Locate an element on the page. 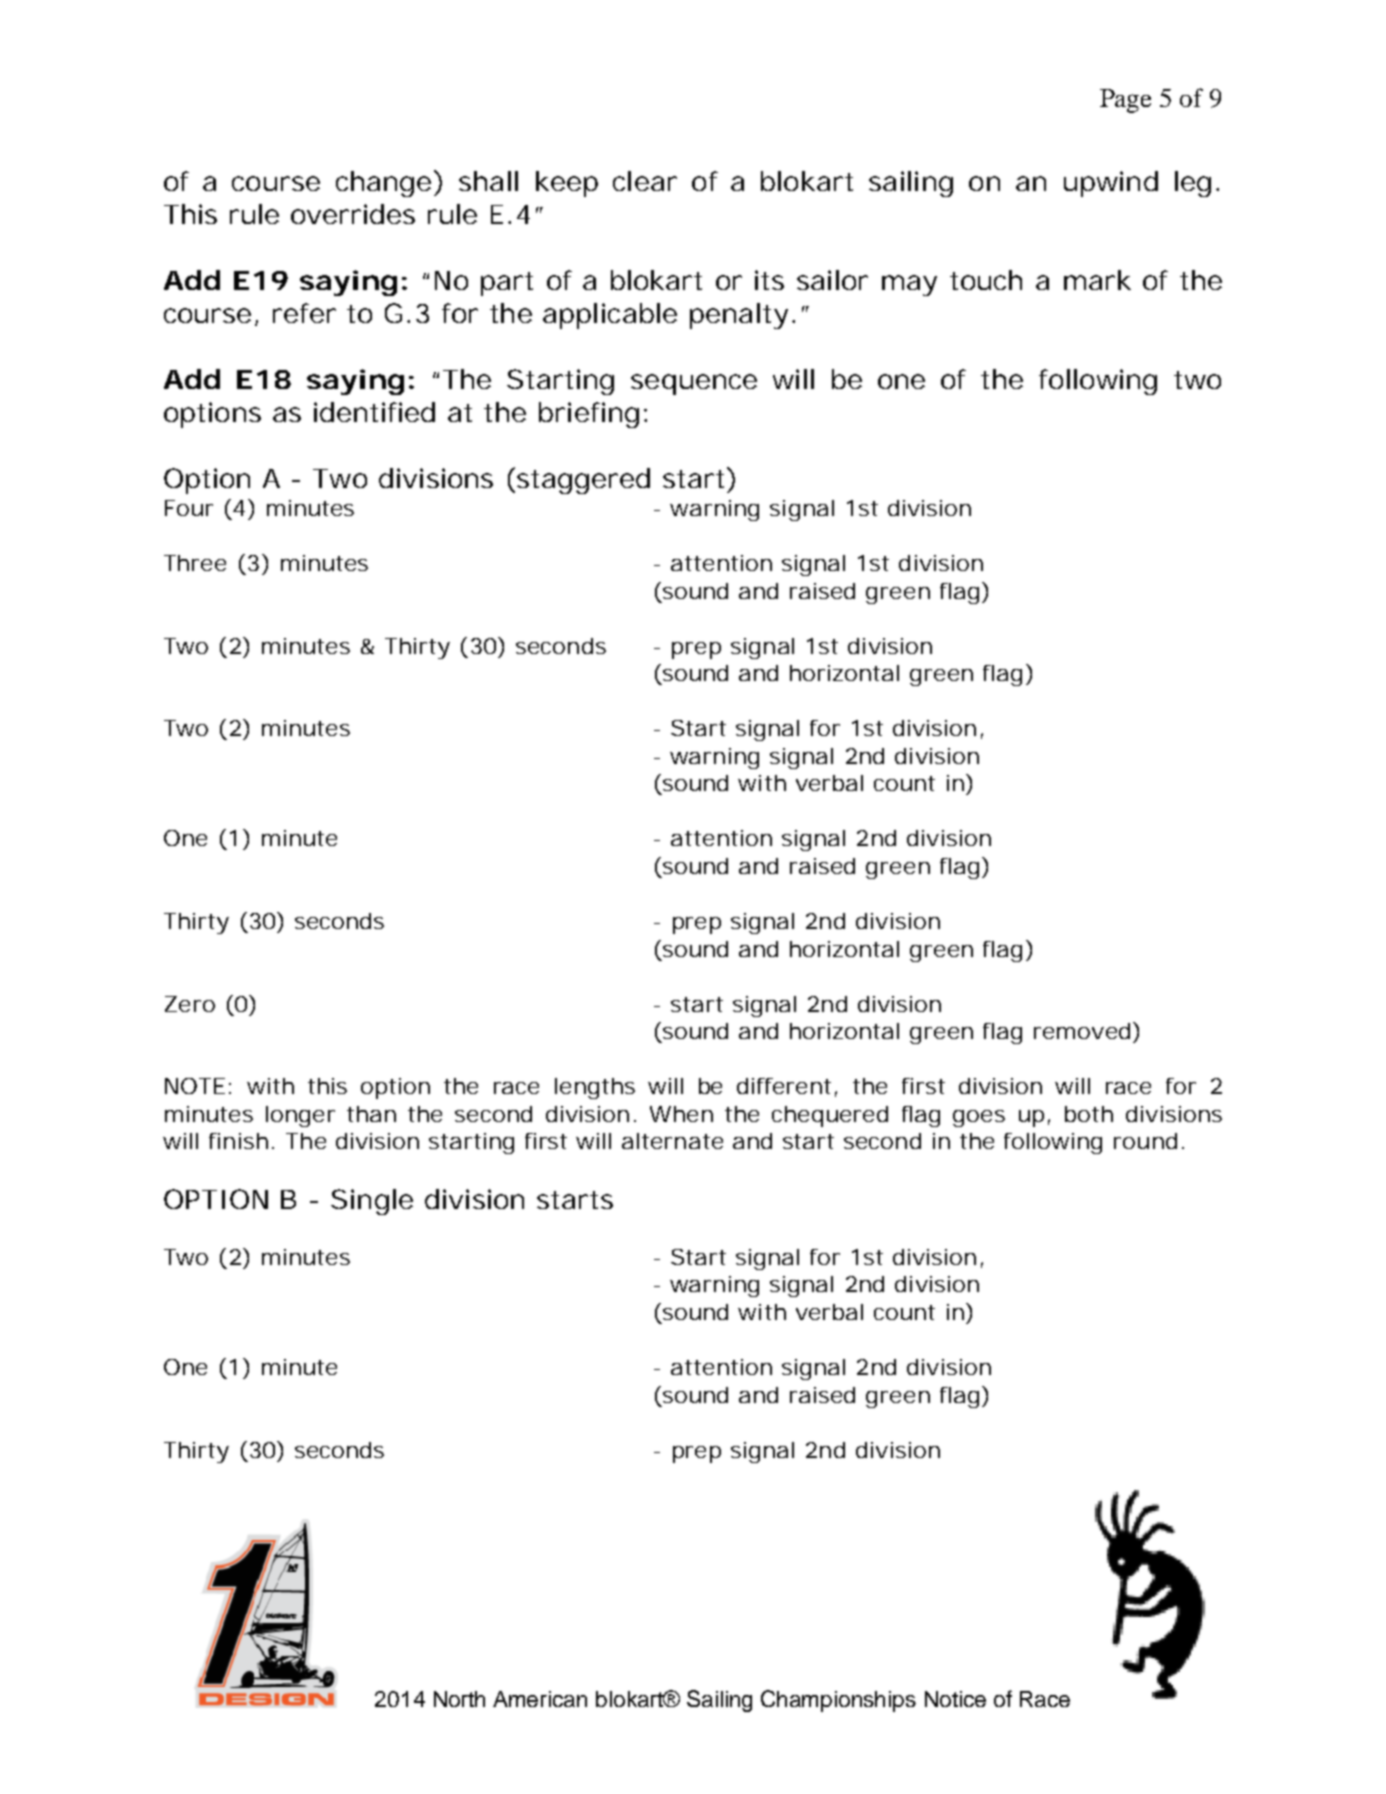  longer is located at coordinates (300, 1116).
